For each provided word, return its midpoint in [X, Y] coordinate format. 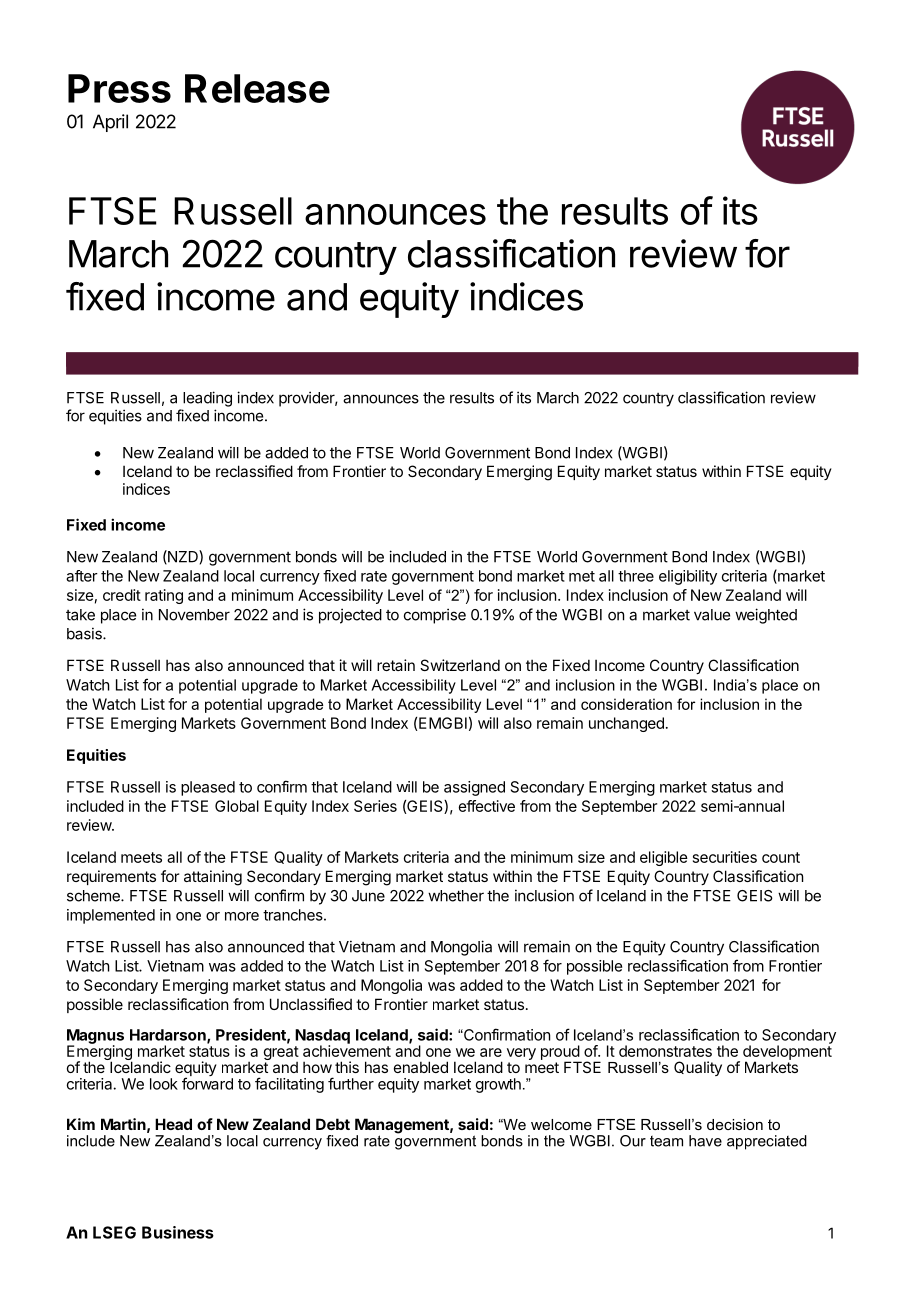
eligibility [688, 577]
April [110, 123]
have [705, 1141]
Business [178, 1232]
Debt [333, 1124]
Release [257, 88]
